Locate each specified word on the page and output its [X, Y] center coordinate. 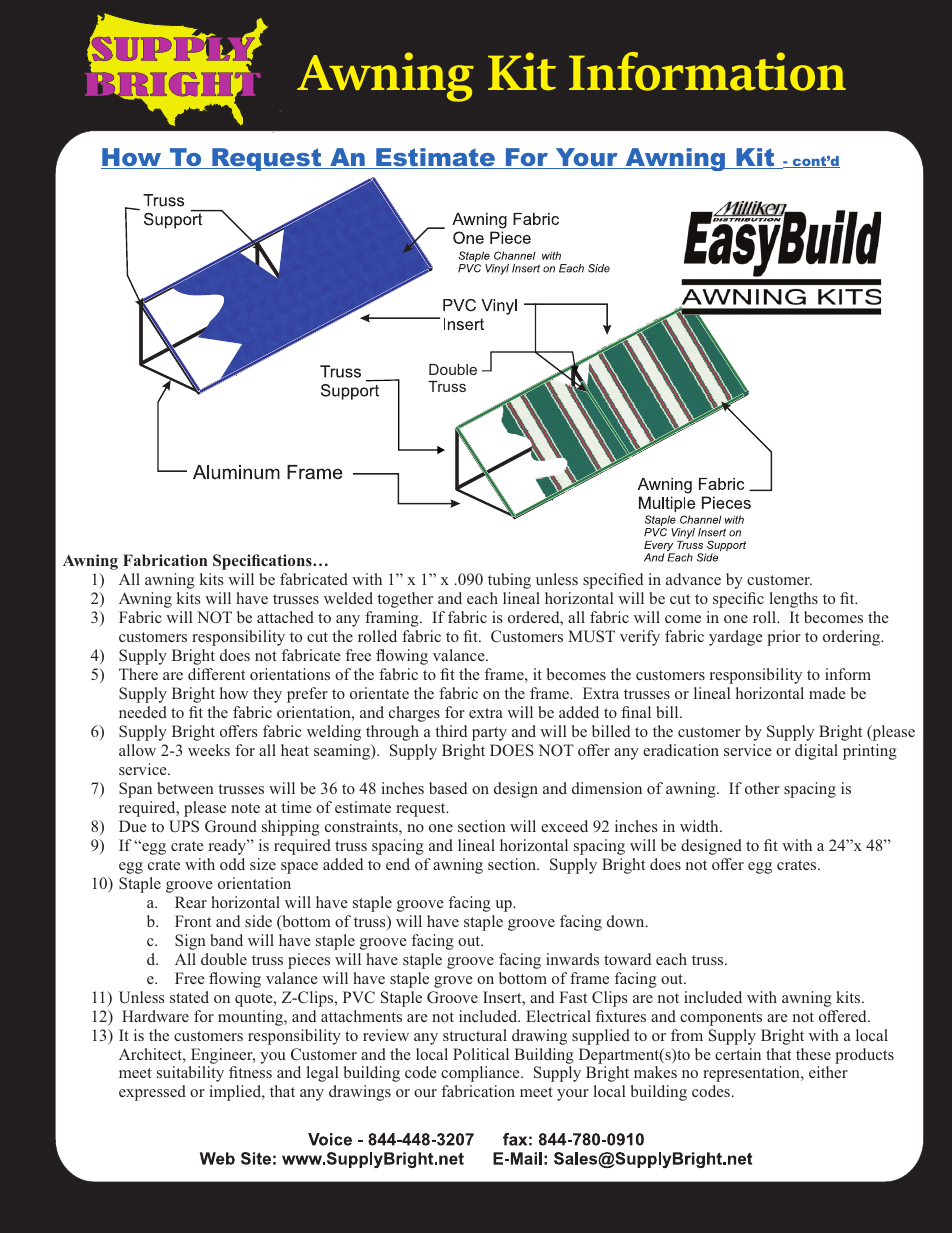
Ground [231, 826]
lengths [794, 600]
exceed [564, 826]
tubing [509, 581]
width [700, 826]
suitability [190, 1074]
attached [285, 617]
